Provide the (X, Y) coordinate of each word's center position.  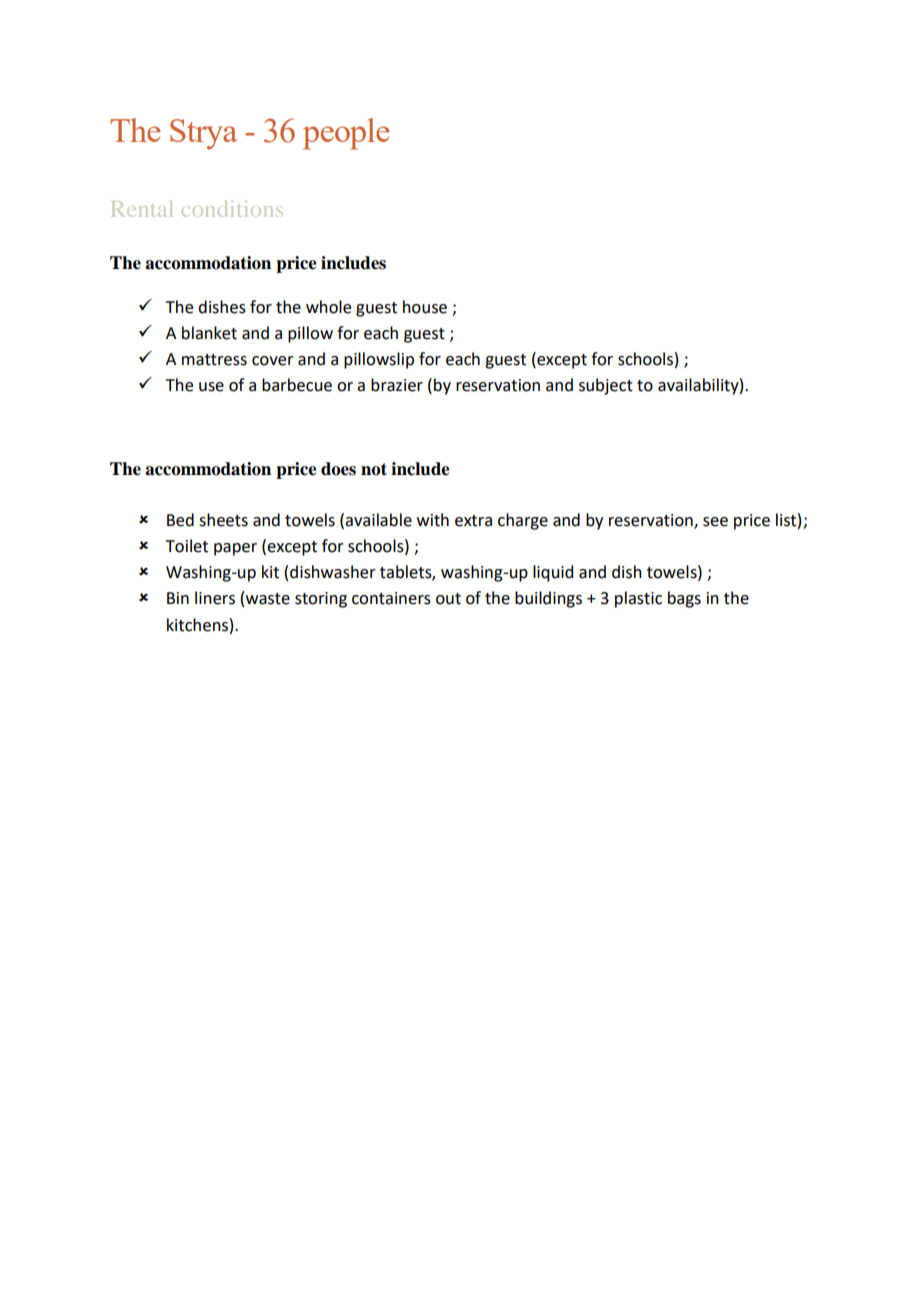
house (425, 307)
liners (215, 598)
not (374, 469)
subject (606, 386)
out (448, 599)
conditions (232, 209)
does (338, 469)
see (715, 522)
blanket (209, 333)
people (346, 134)
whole (328, 307)
